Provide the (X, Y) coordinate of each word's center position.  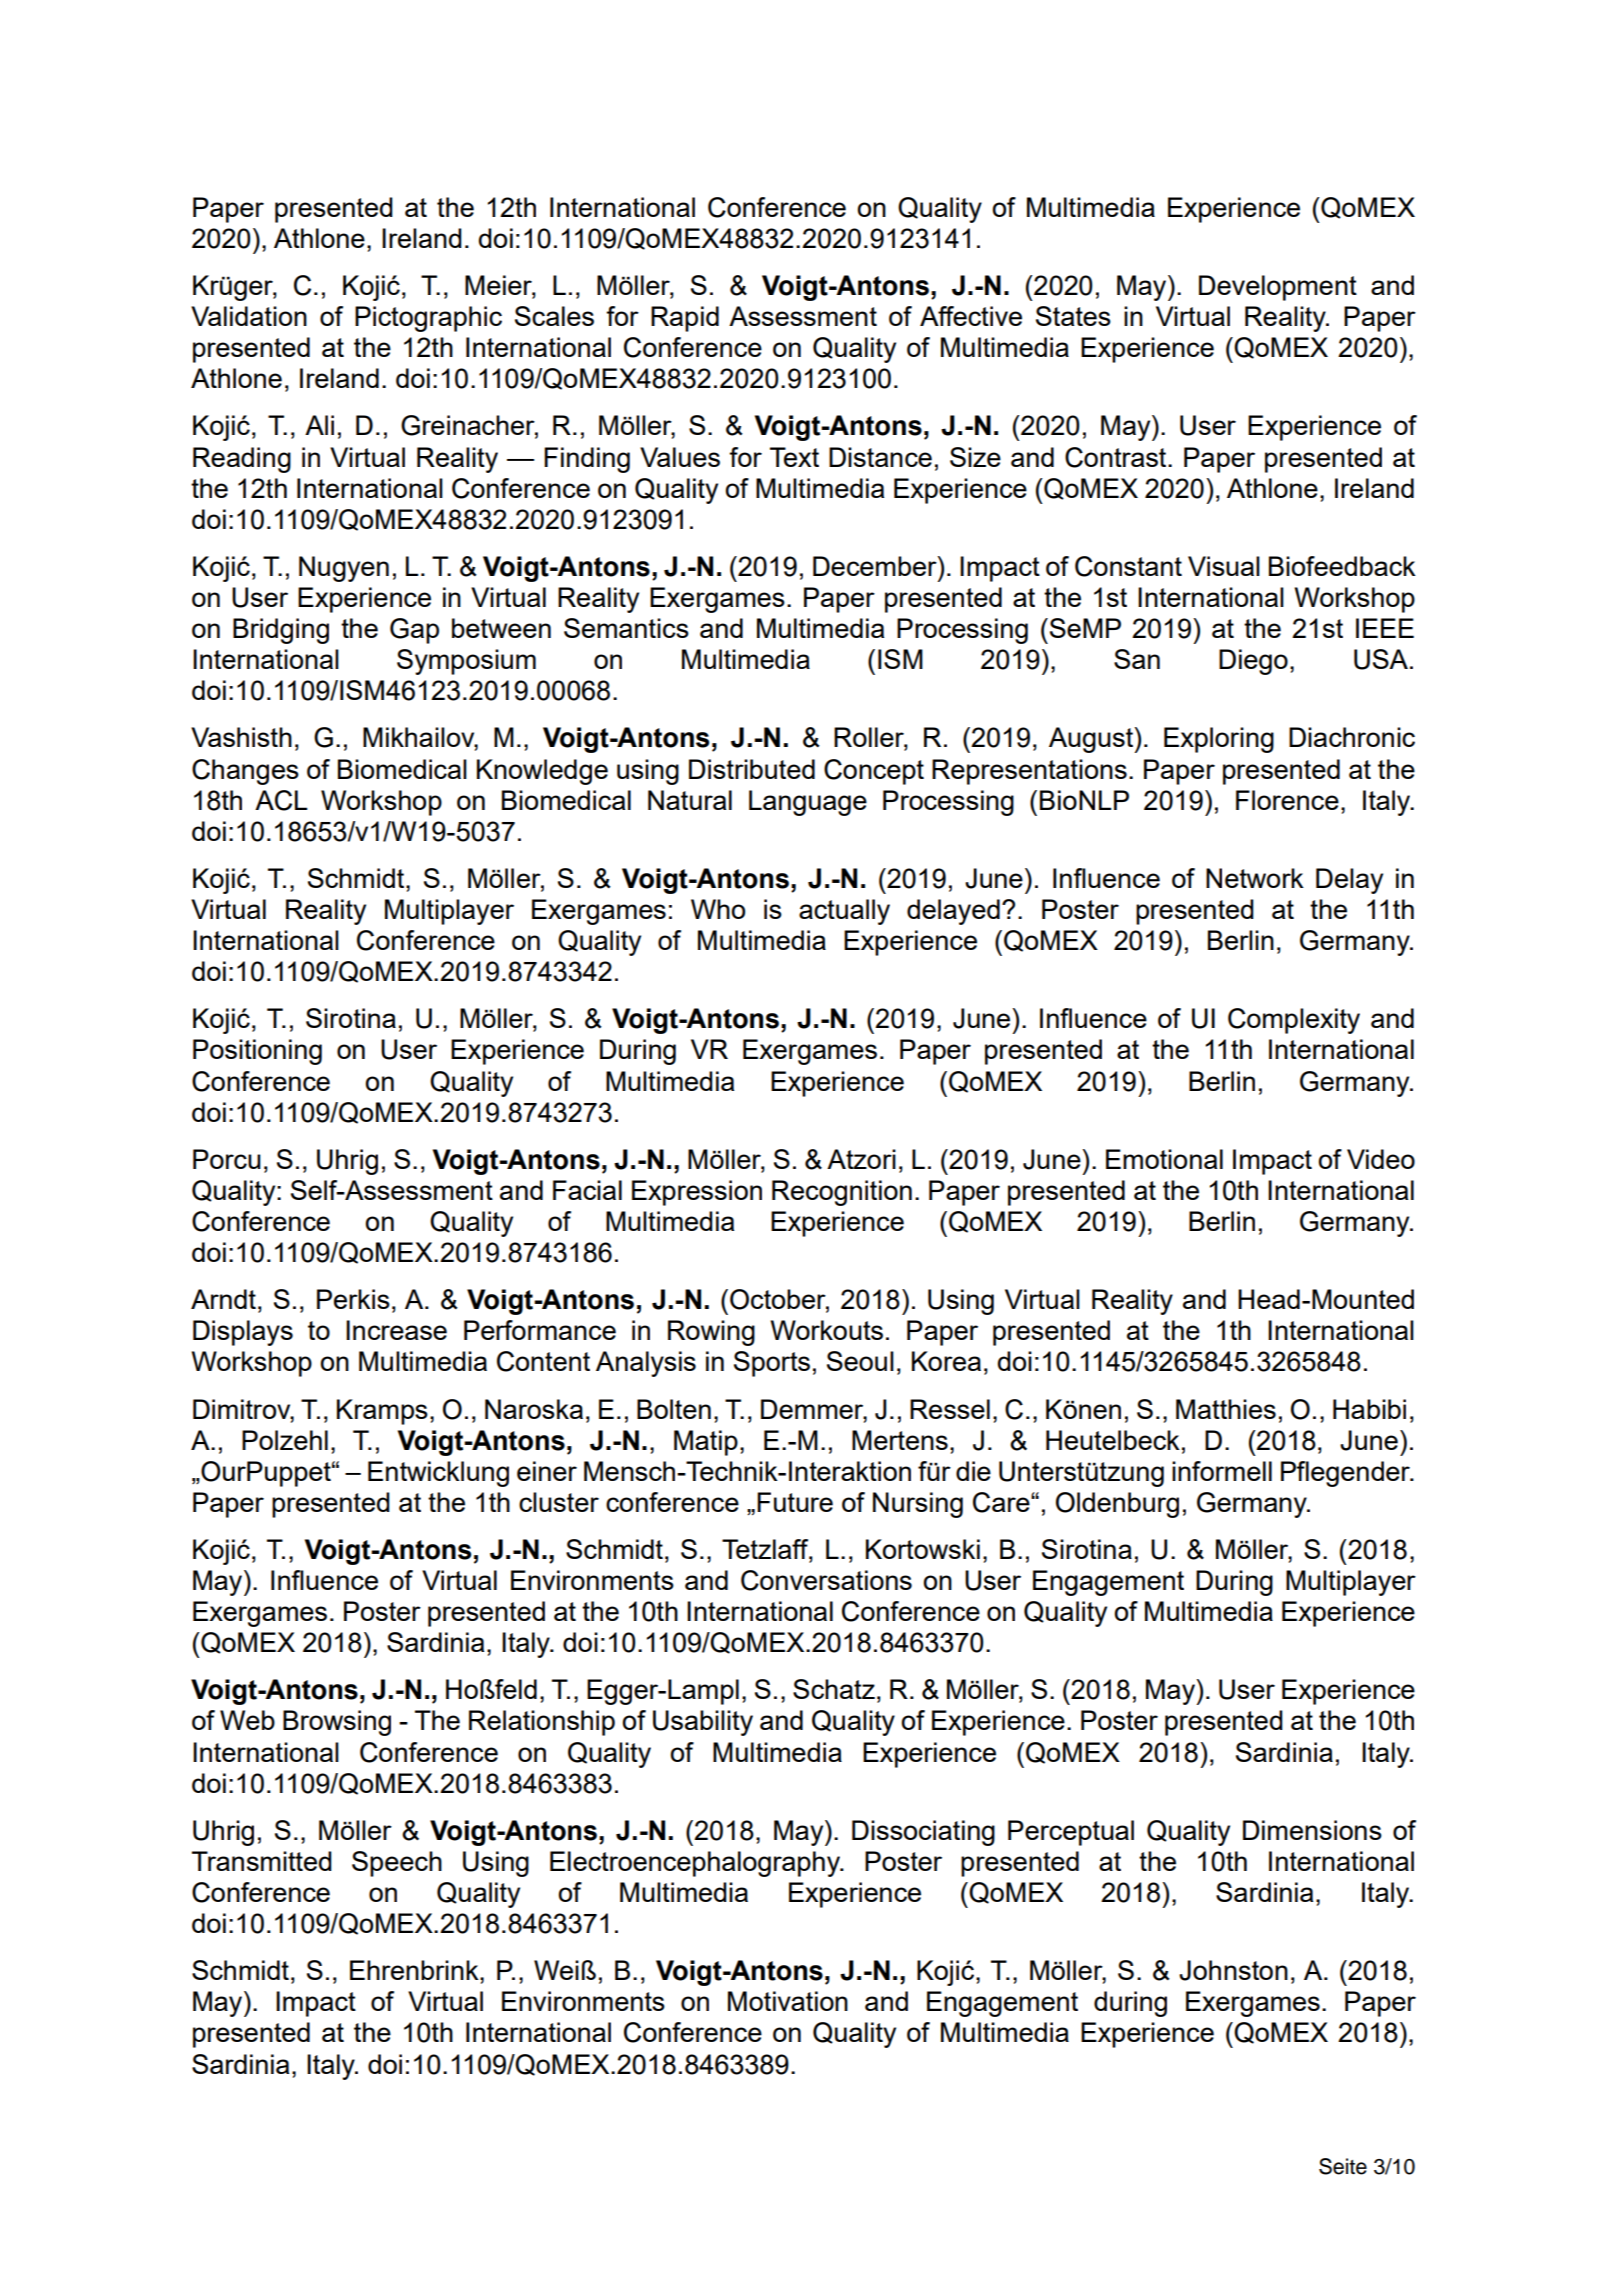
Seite (1343, 2166)
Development (1278, 288)
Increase (396, 1330)
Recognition (842, 1193)
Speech (397, 1864)
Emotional (1164, 1159)
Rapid (685, 319)
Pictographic (428, 319)
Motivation (788, 2001)
